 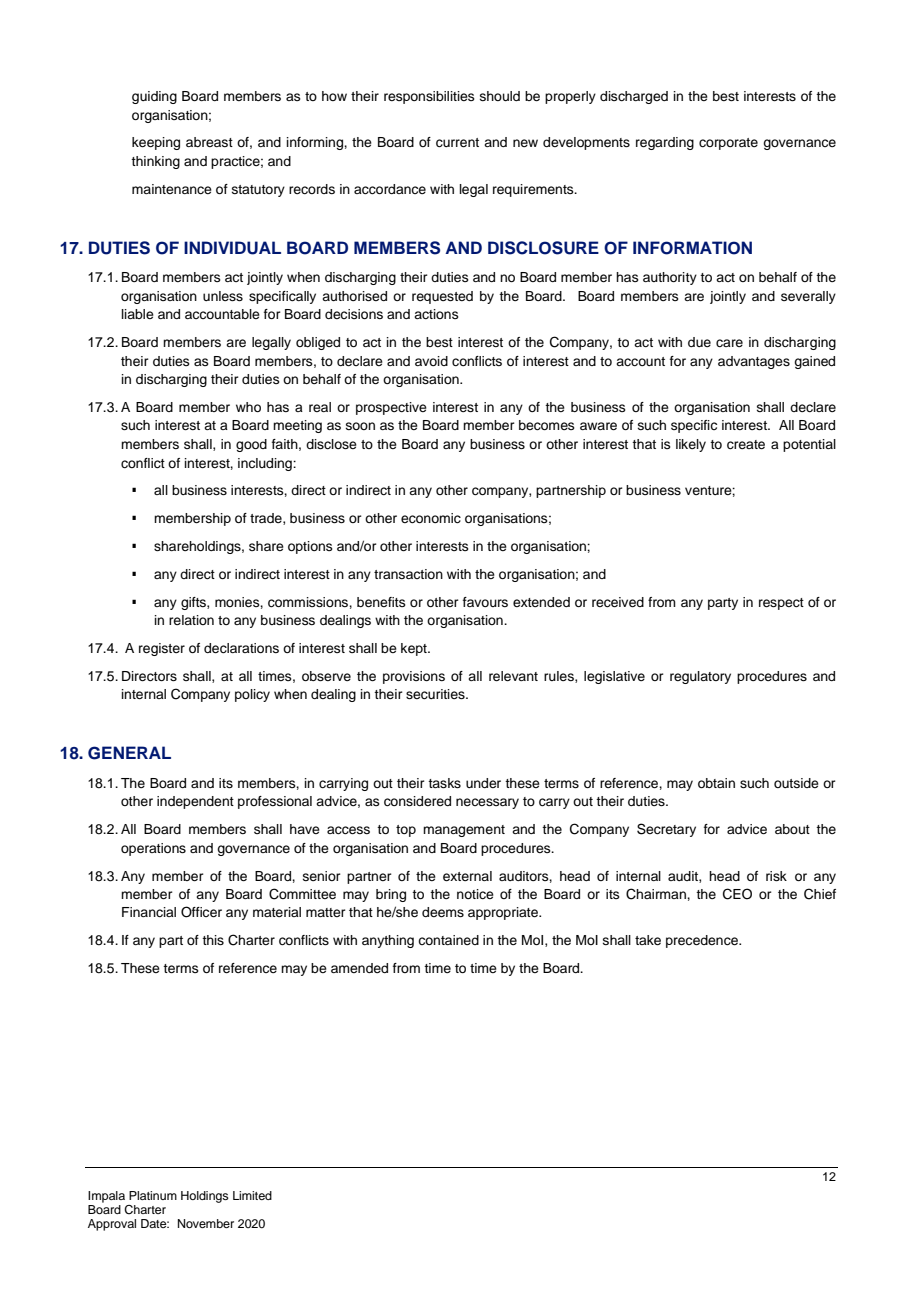 What do you see at coordinates (792, 829) in the screenshot?
I see `about` at bounding box center [792, 829].
